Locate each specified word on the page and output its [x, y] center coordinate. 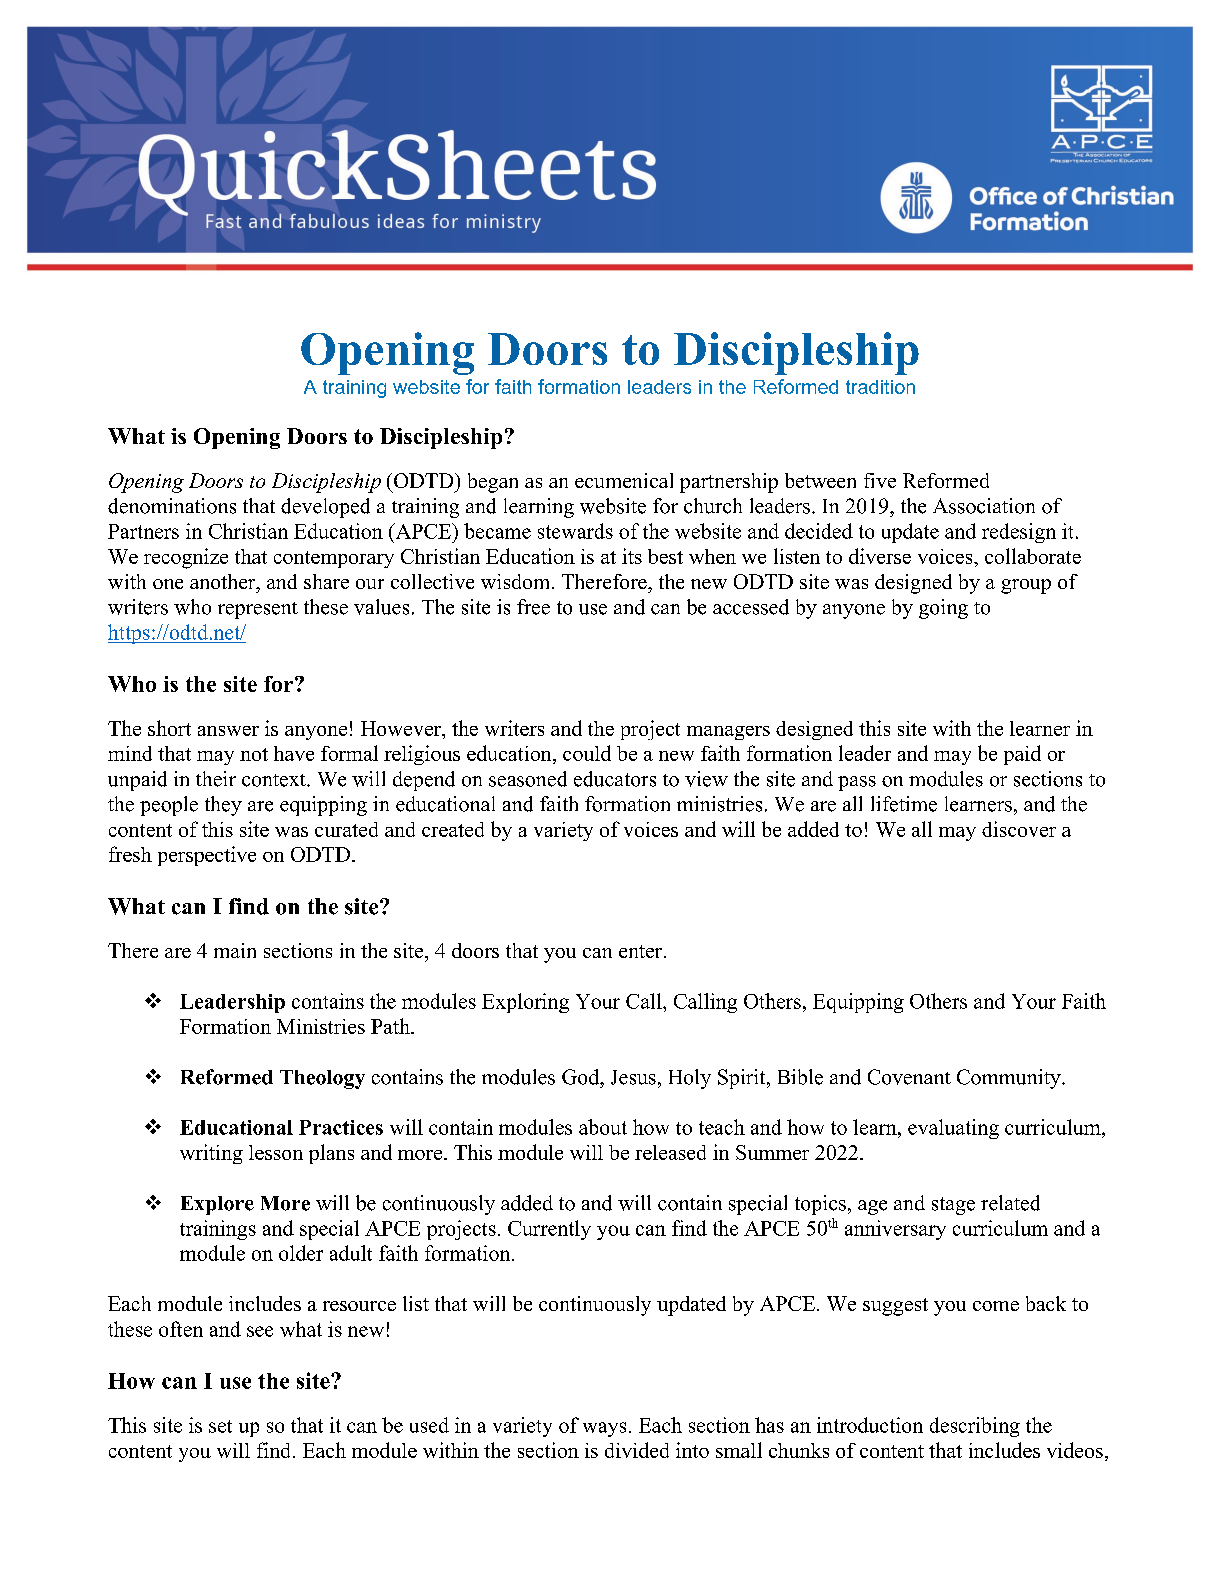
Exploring [525, 1003]
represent [258, 610]
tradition [880, 387]
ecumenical [624, 480]
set [220, 1426]
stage [953, 1206]
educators [615, 779]
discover [1019, 829]
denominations [172, 506]
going [943, 609]
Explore [217, 1205]
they [223, 806]
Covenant [909, 1077]
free [533, 607]
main [235, 950]
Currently [549, 1230]
